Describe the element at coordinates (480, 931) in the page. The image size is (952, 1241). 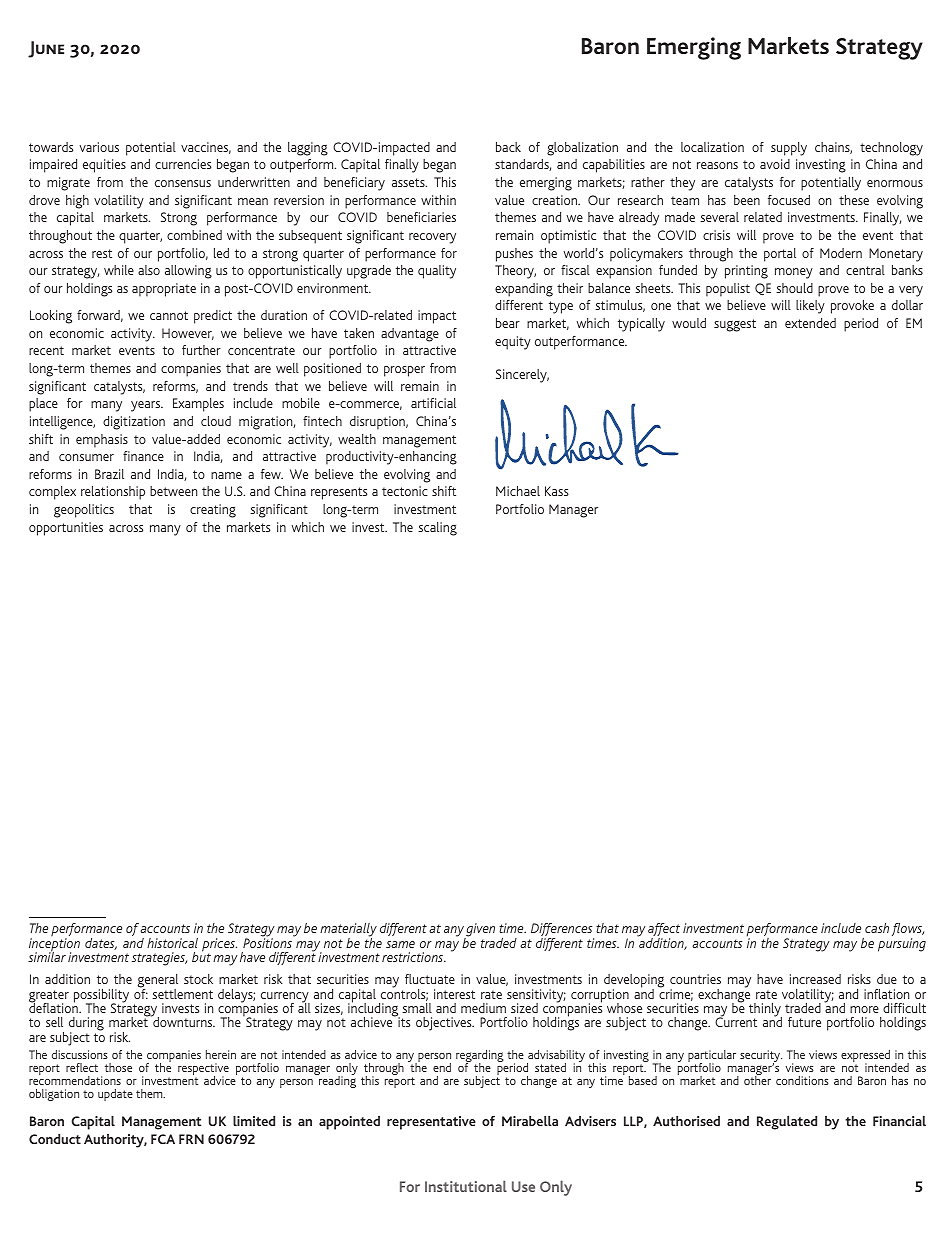
I see `given` at that location.
